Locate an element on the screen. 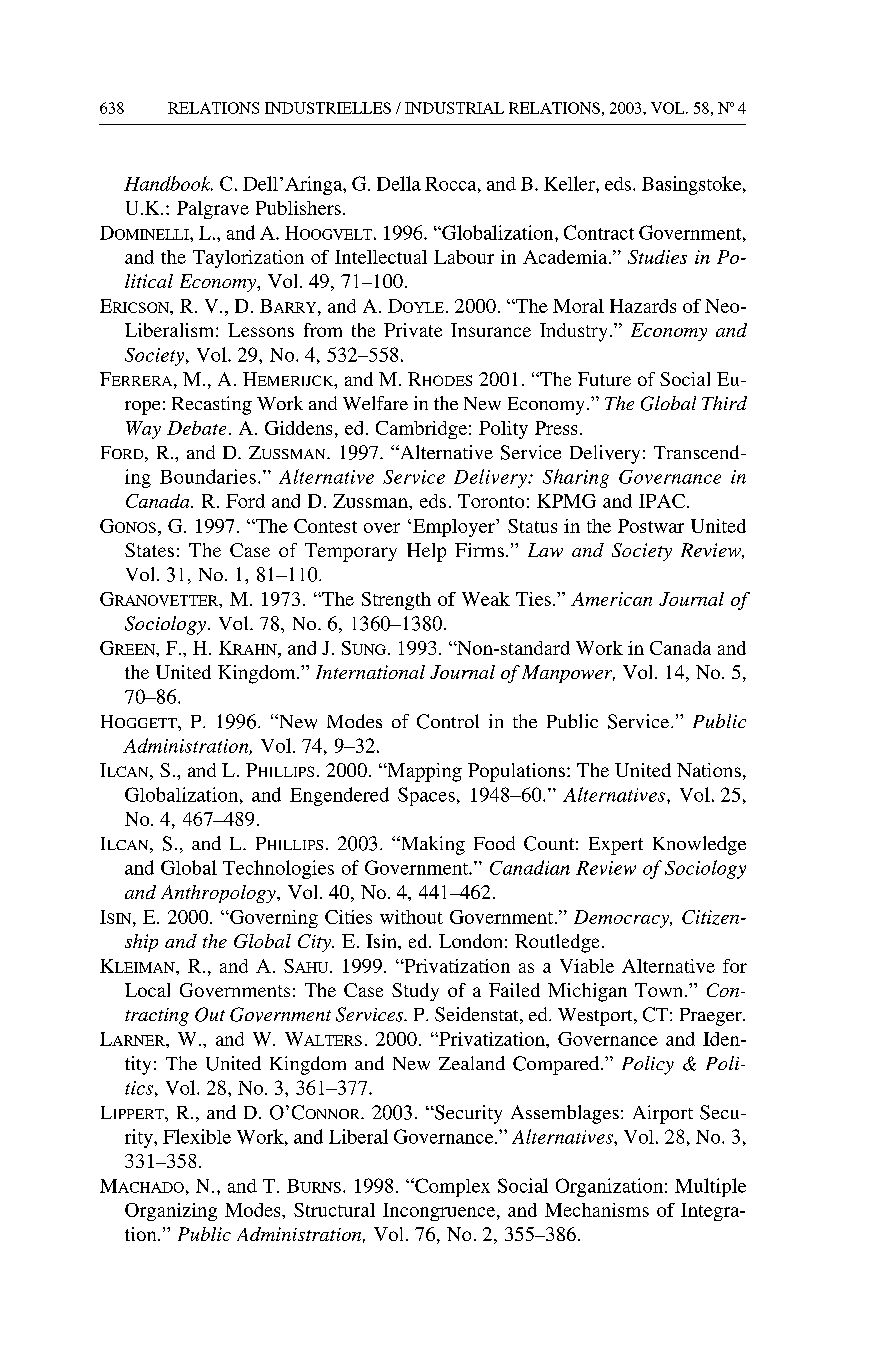 The image size is (896, 1345). Anthropology is located at coordinates (219, 894).
